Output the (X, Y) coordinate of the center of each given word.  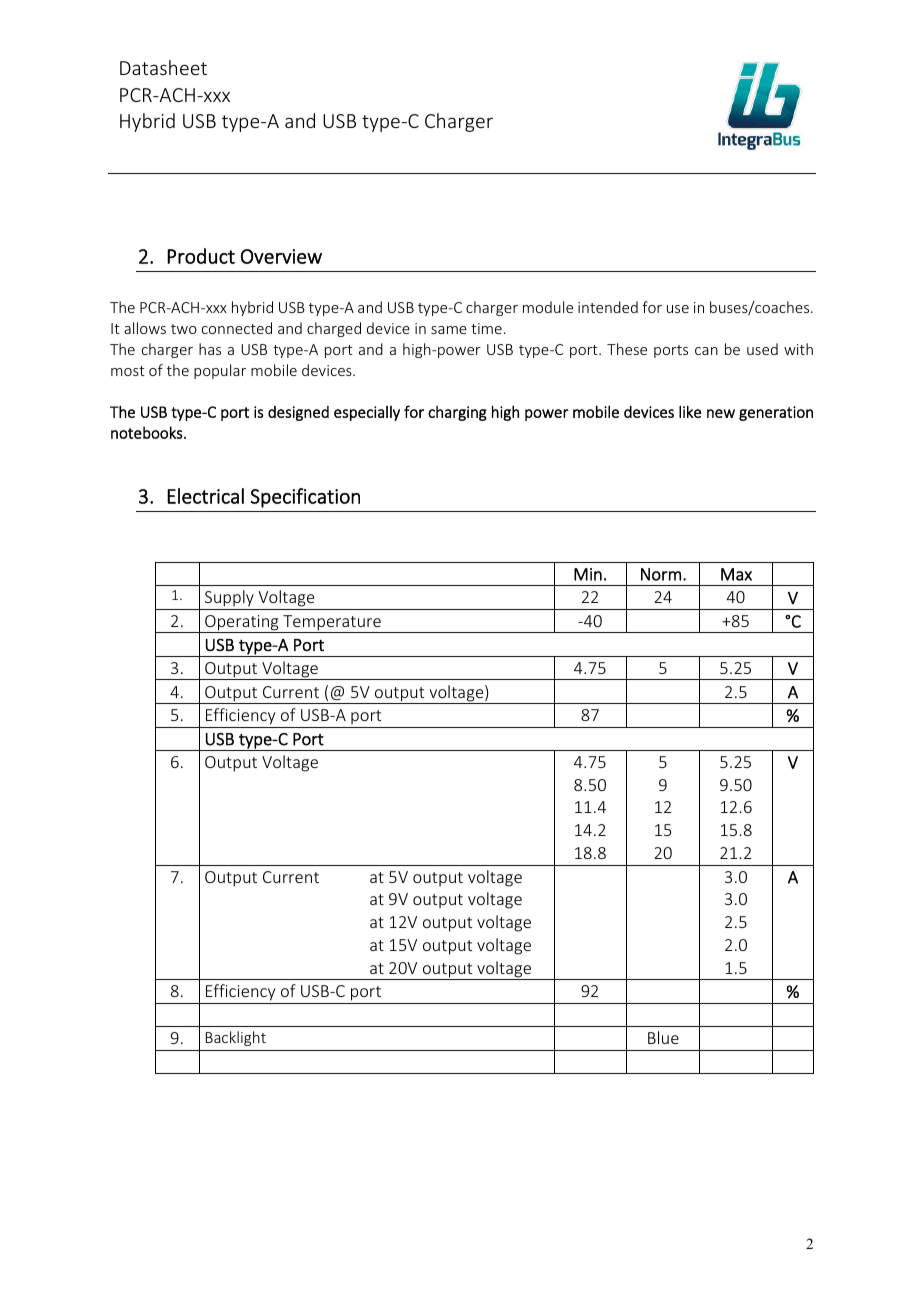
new (721, 413)
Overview (281, 256)
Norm (661, 574)
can (706, 351)
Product (201, 256)
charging (457, 413)
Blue (663, 1037)
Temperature (332, 624)
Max (736, 574)
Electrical (205, 496)
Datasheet (163, 67)
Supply (229, 600)
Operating (242, 624)
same (449, 330)
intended (608, 307)
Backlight (236, 1038)
